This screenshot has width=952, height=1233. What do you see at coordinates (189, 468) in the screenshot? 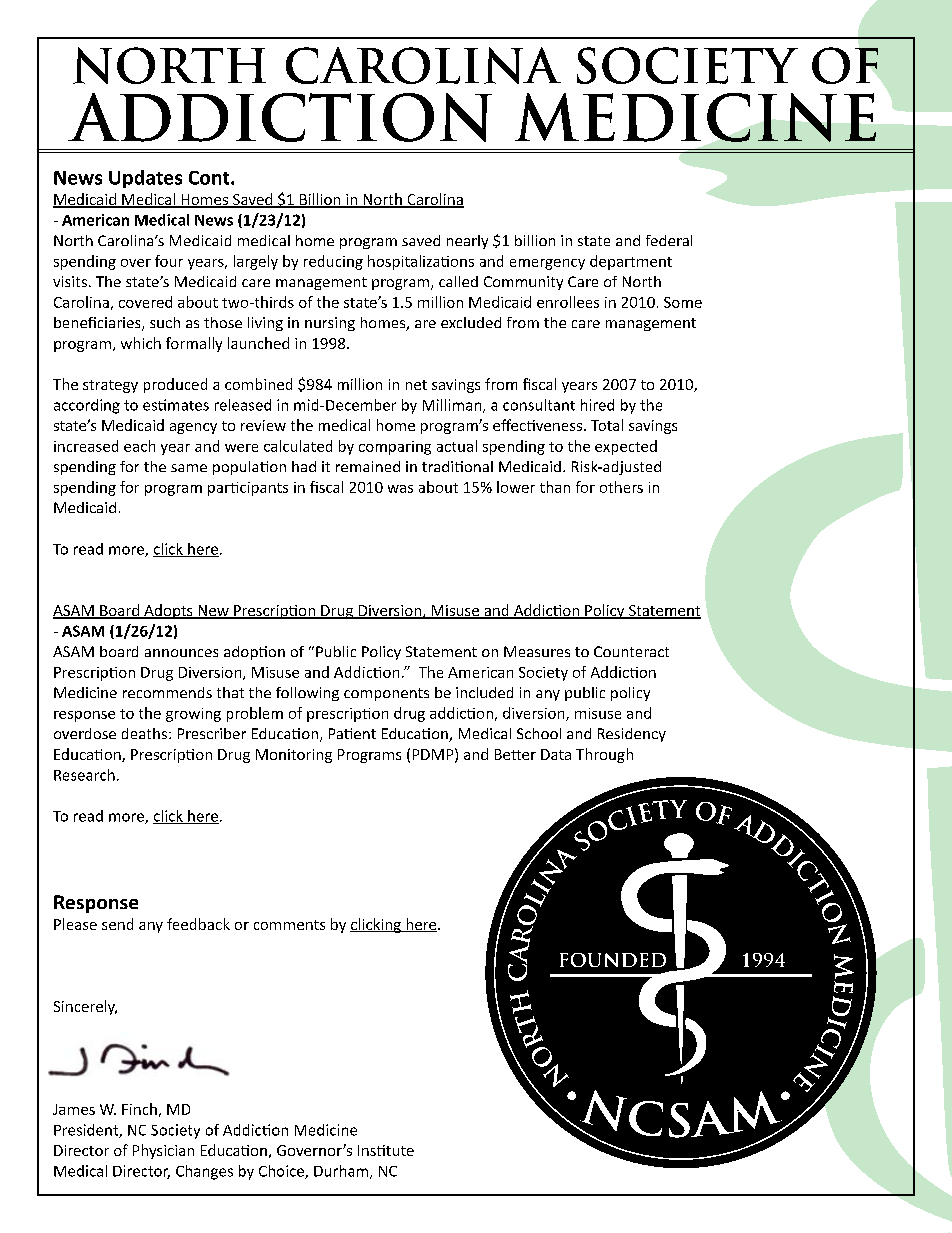
I see `same` at bounding box center [189, 468].
